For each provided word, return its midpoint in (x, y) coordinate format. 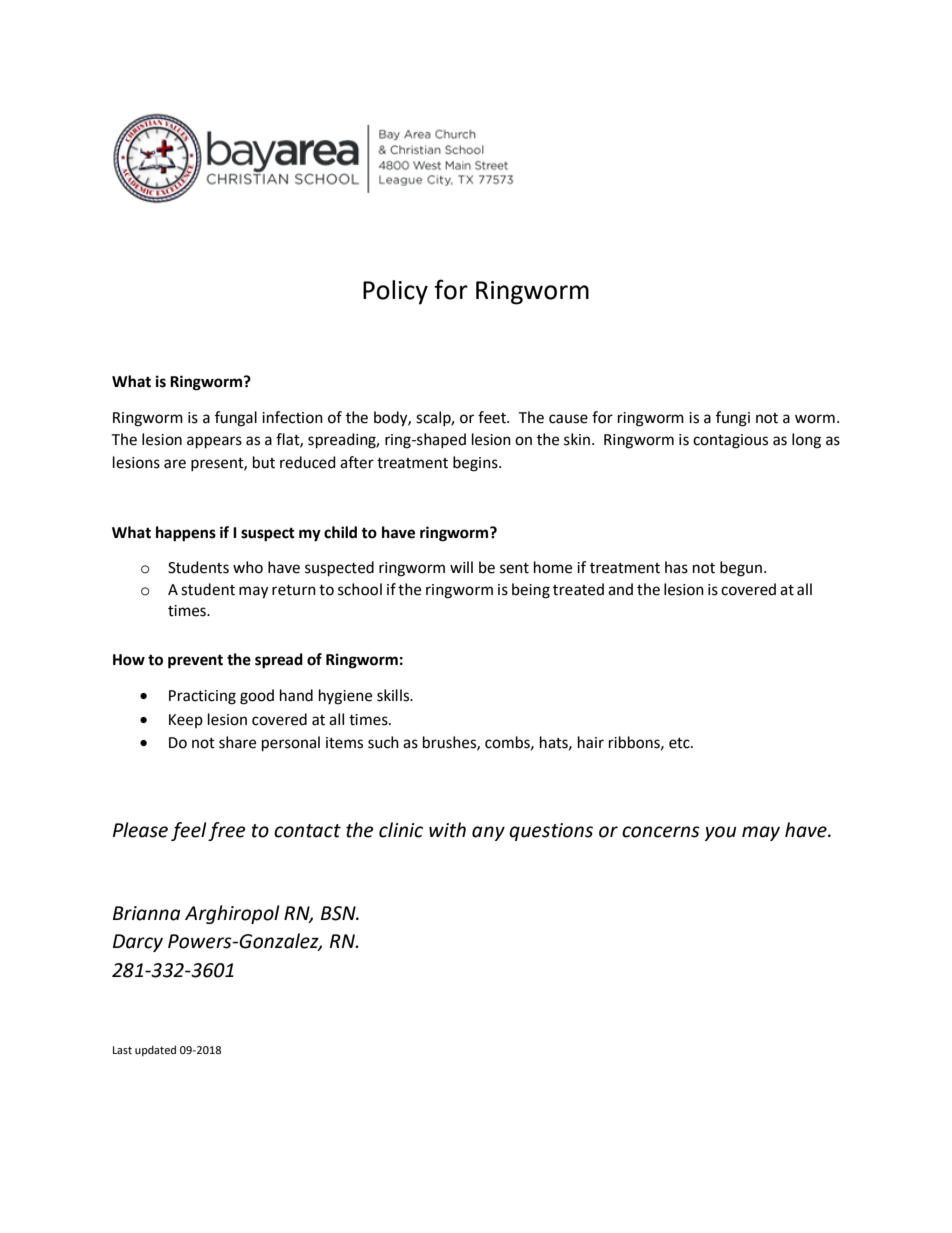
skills (394, 695)
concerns (661, 832)
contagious (730, 441)
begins (476, 464)
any (488, 833)
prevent (195, 662)
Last (122, 1050)
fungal (236, 419)
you (721, 833)
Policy (395, 292)
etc (680, 743)
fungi (733, 419)
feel (189, 831)
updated (155, 1051)
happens (186, 534)
